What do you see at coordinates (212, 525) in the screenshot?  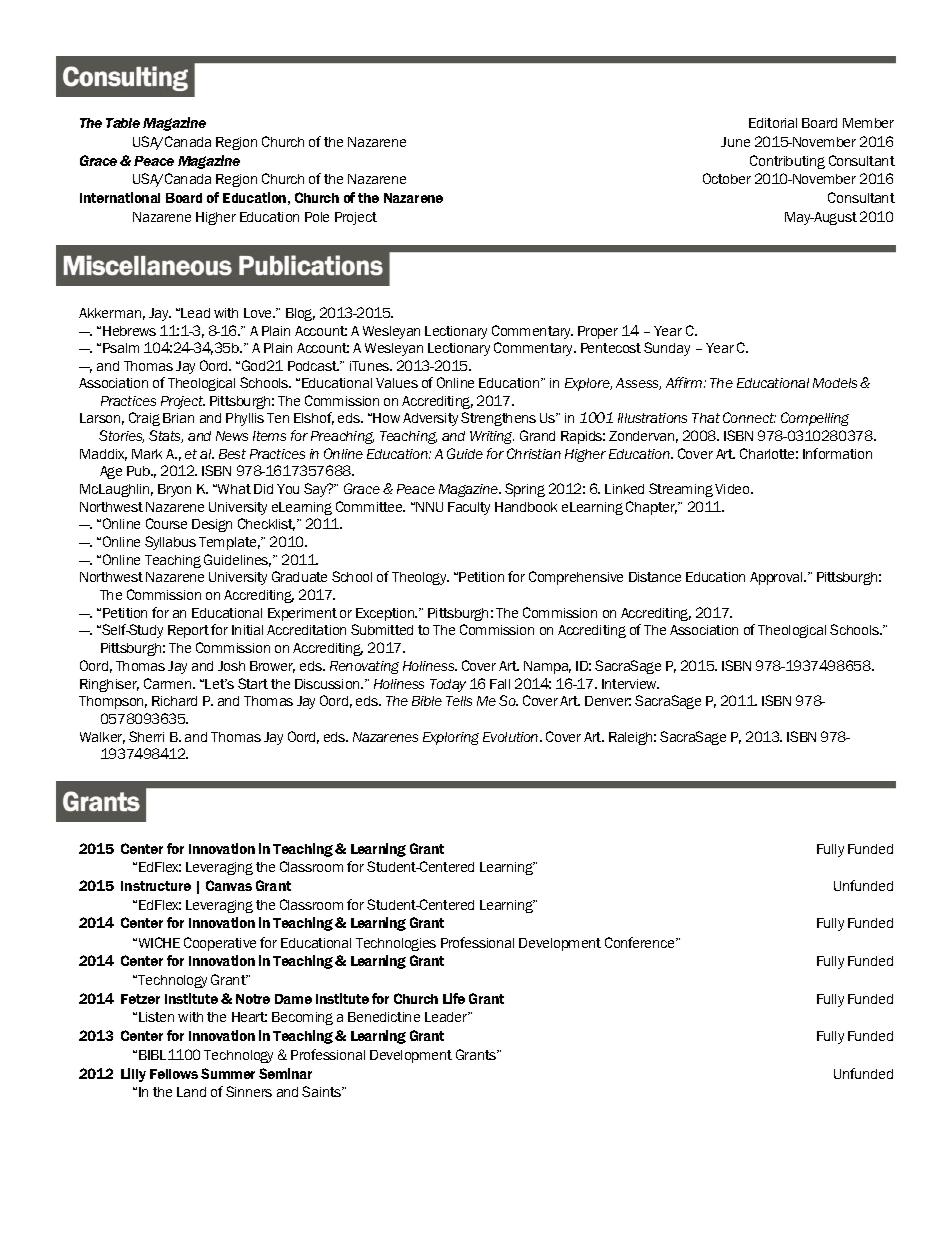 I see `Design` at bounding box center [212, 525].
